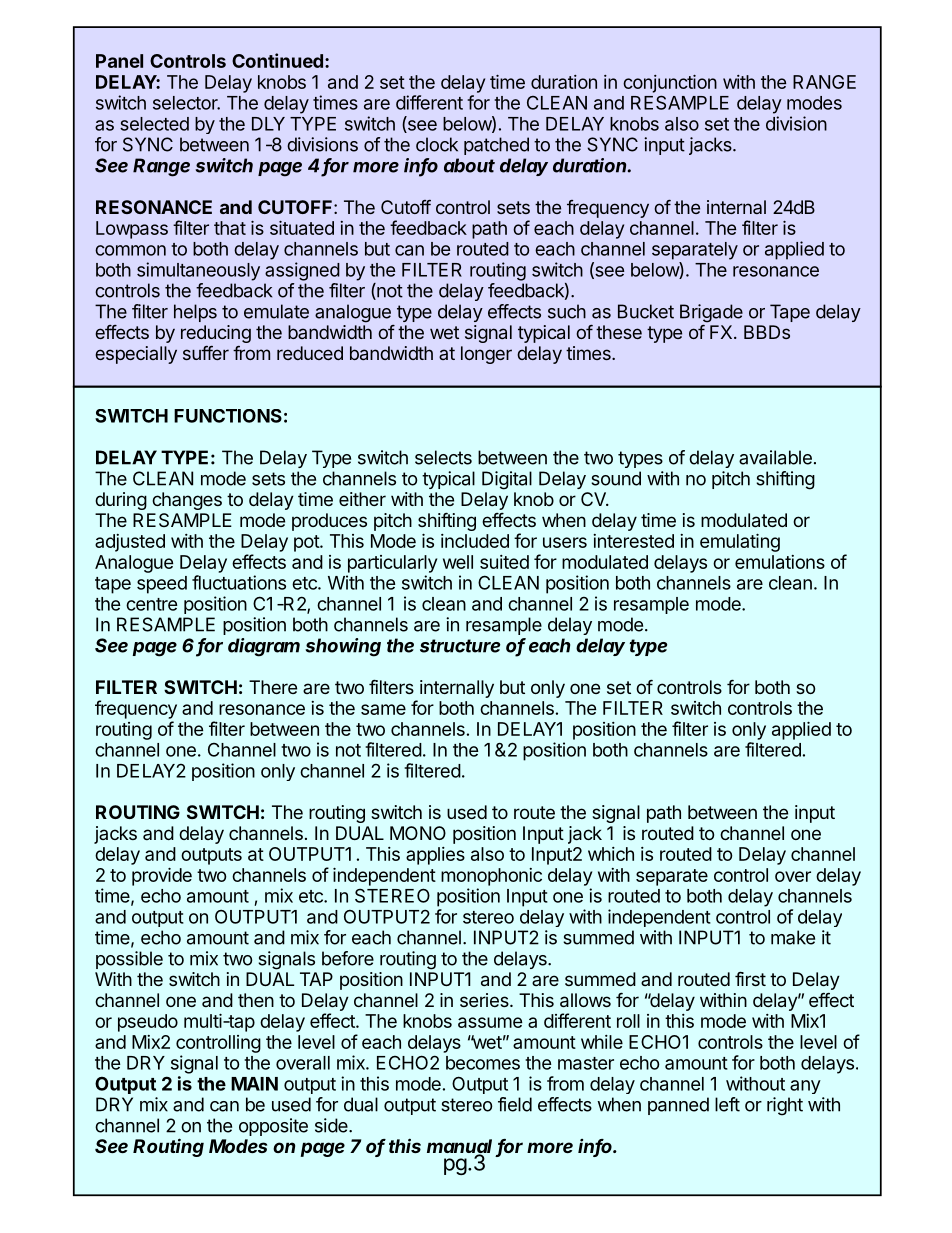 This screenshot has width=952, height=1233. I want to click on clock, so click(437, 144).
